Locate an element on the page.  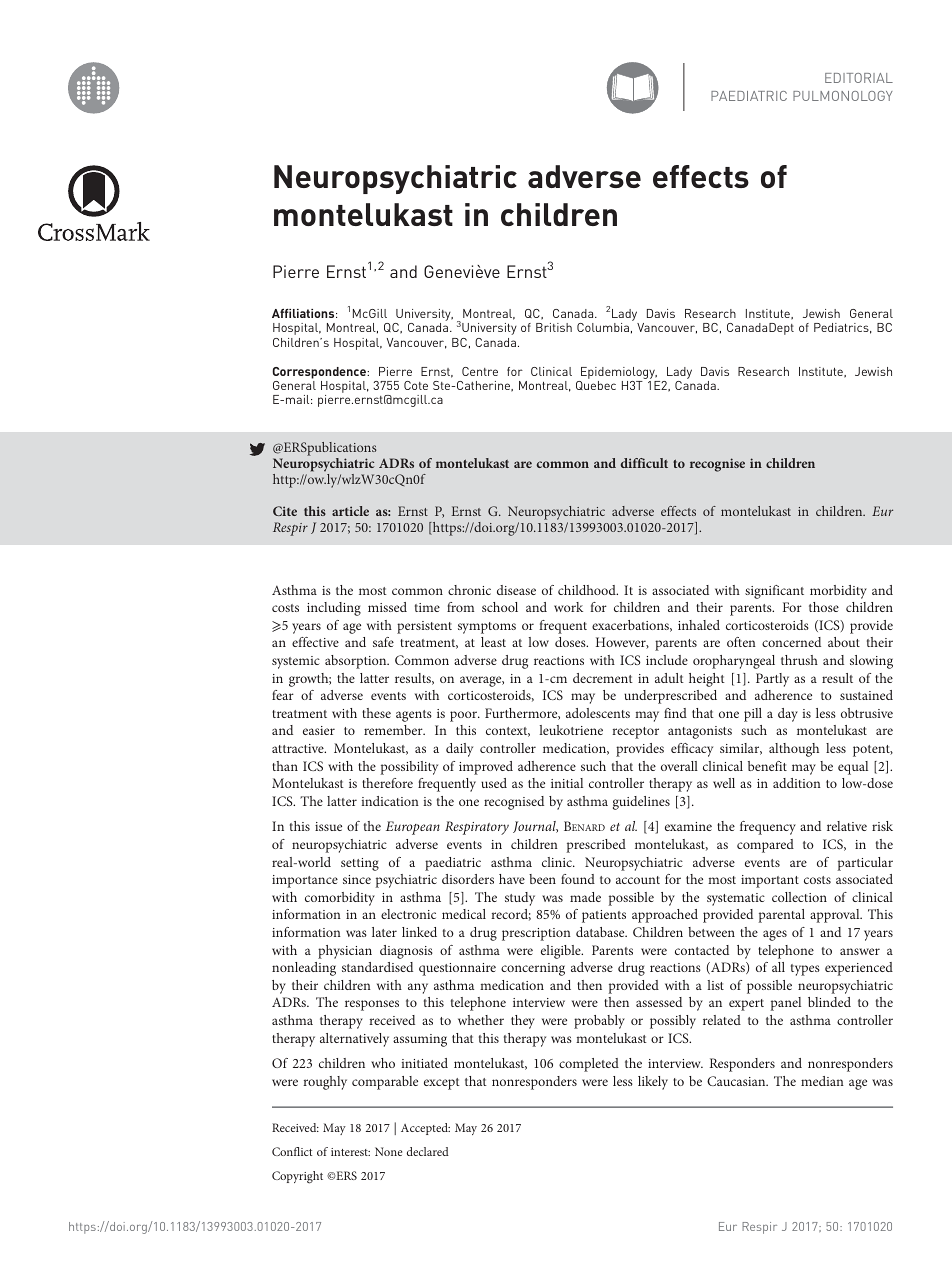
Columbia is located at coordinates (603, 327).
